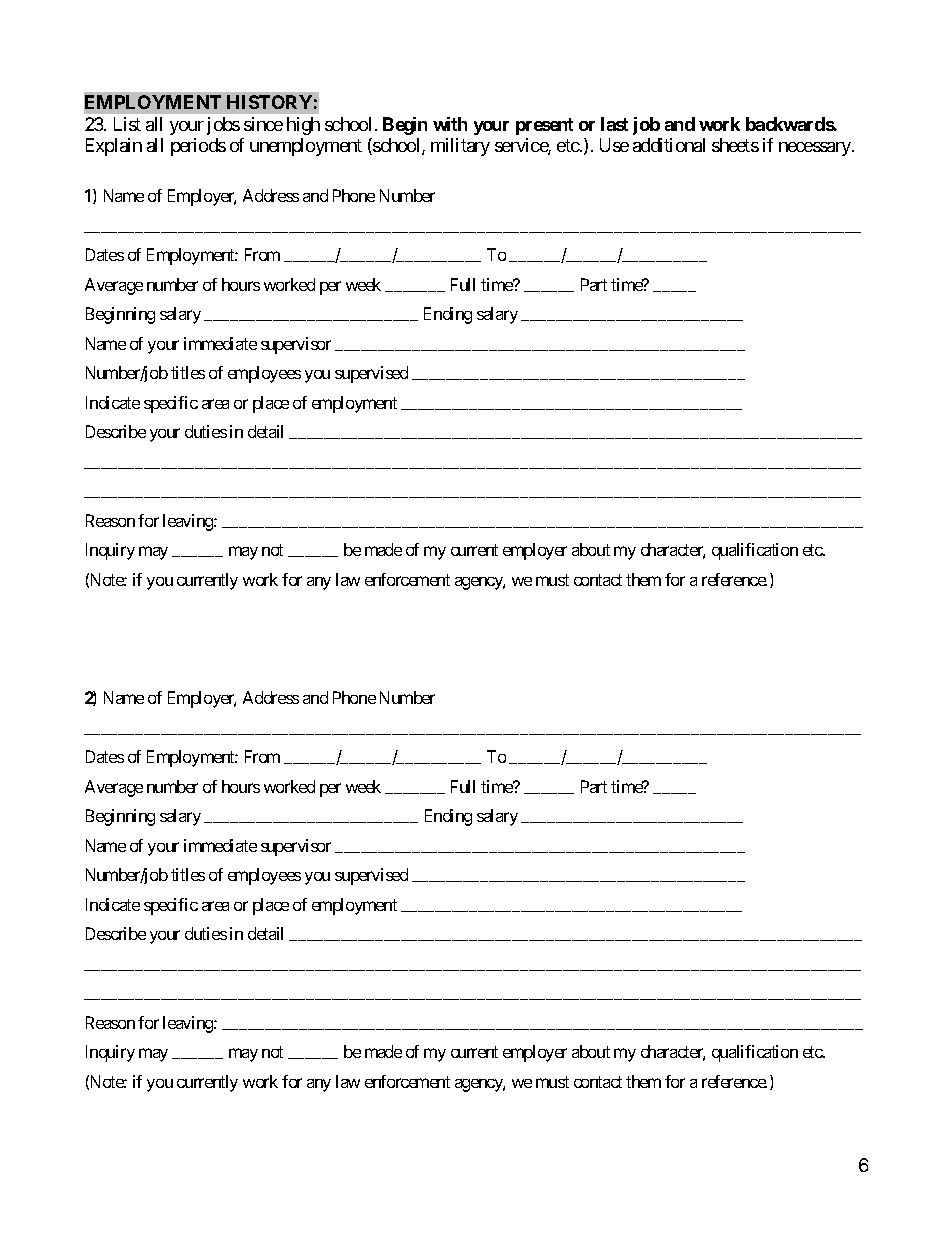 This image has width=952, height=1233. Describe the element at coordinates (223, 126) in the image. I see `jobs` at that location.
